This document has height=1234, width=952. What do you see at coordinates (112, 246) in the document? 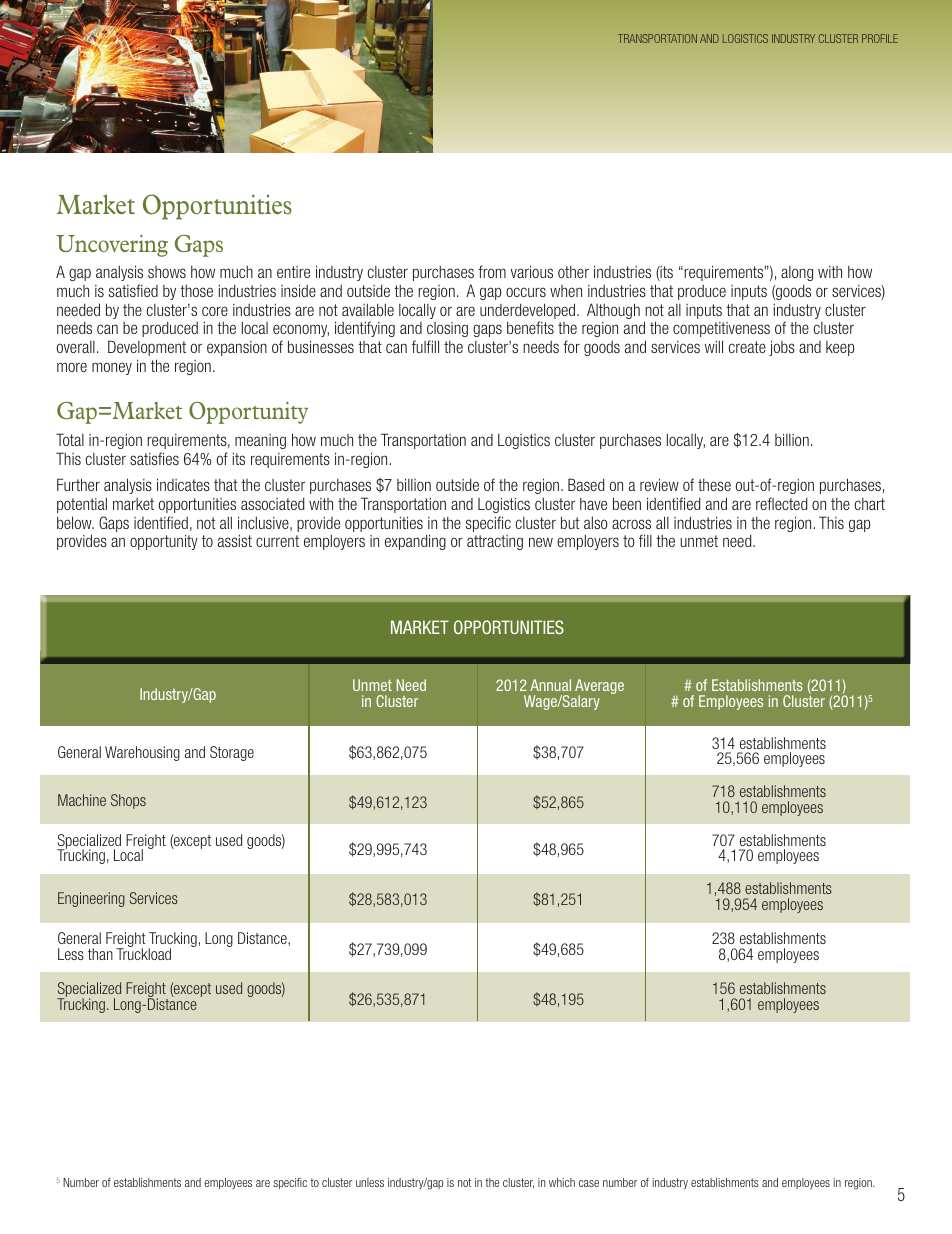
I see `Uncovering` at bounding box center [112, 246].
